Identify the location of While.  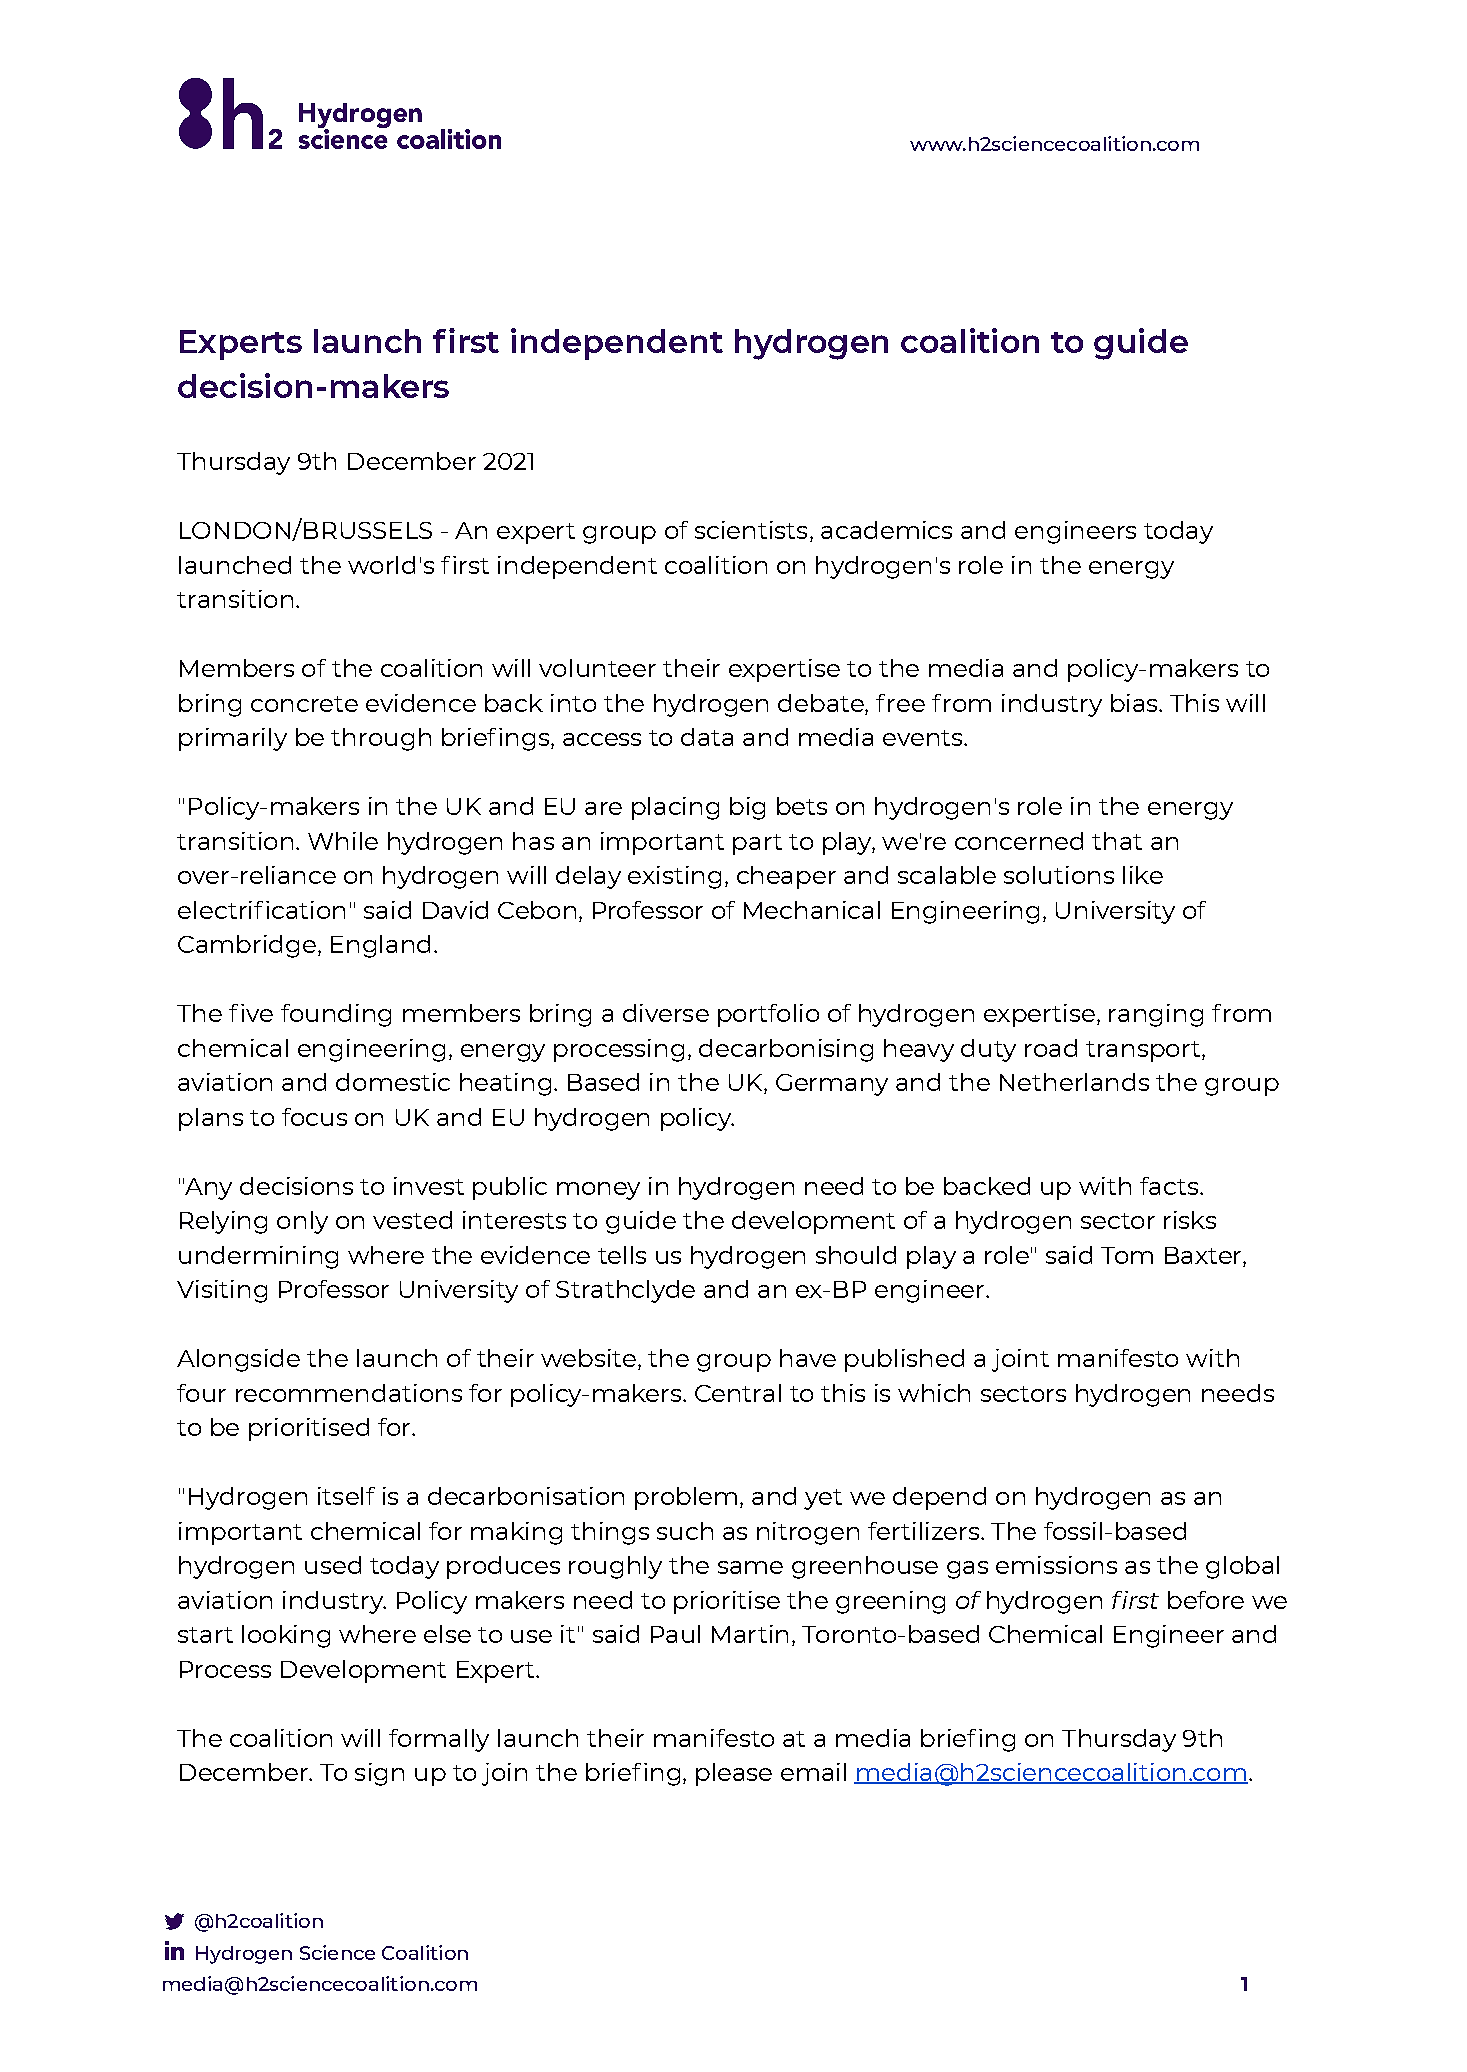
(343, 841).
